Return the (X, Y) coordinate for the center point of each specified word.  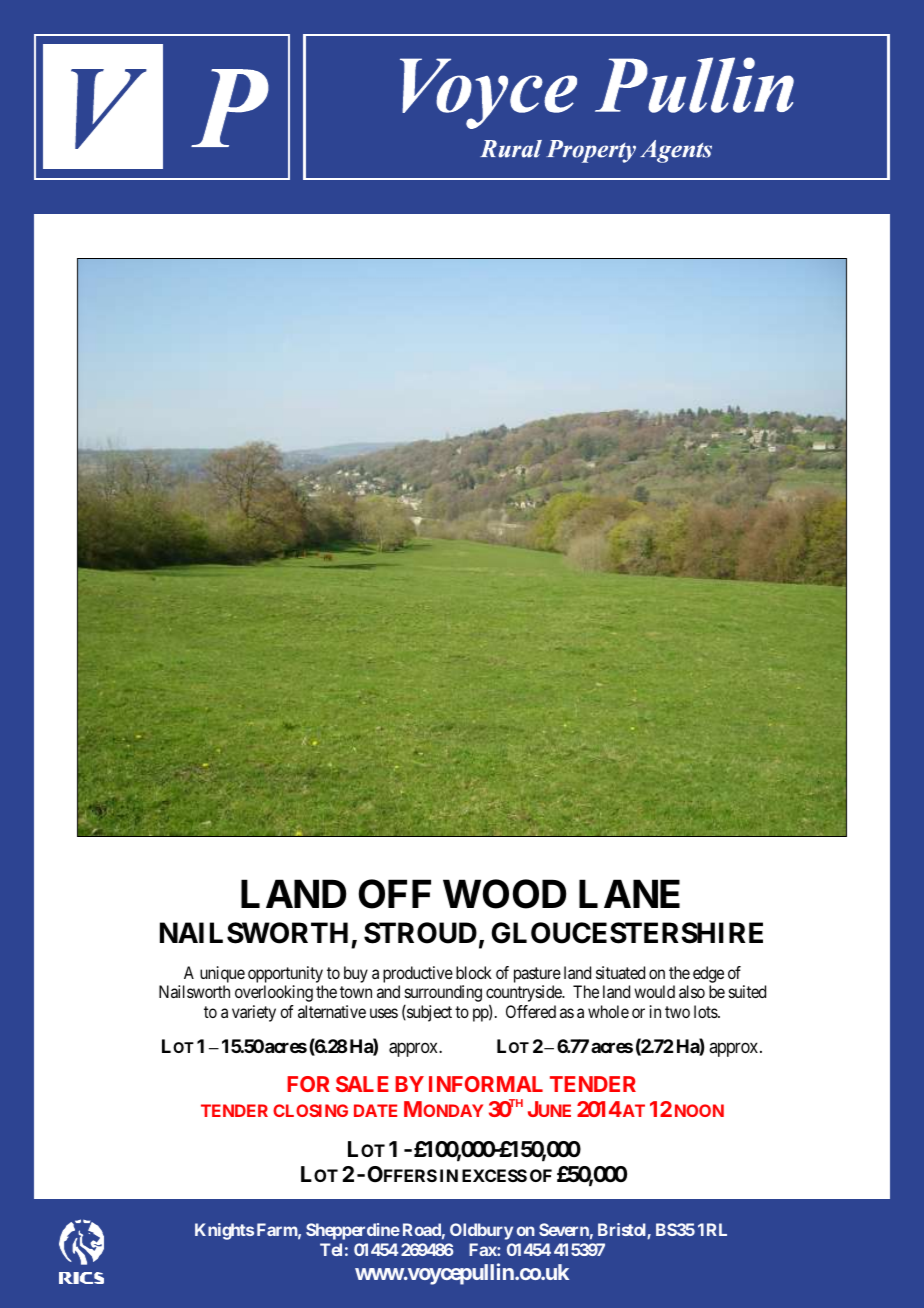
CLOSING (310, 1110)
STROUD (420, 933)
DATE (375, 1110)
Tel (331, 1249)
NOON (699, 1110)
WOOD (504, 894)
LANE (629, 894)
